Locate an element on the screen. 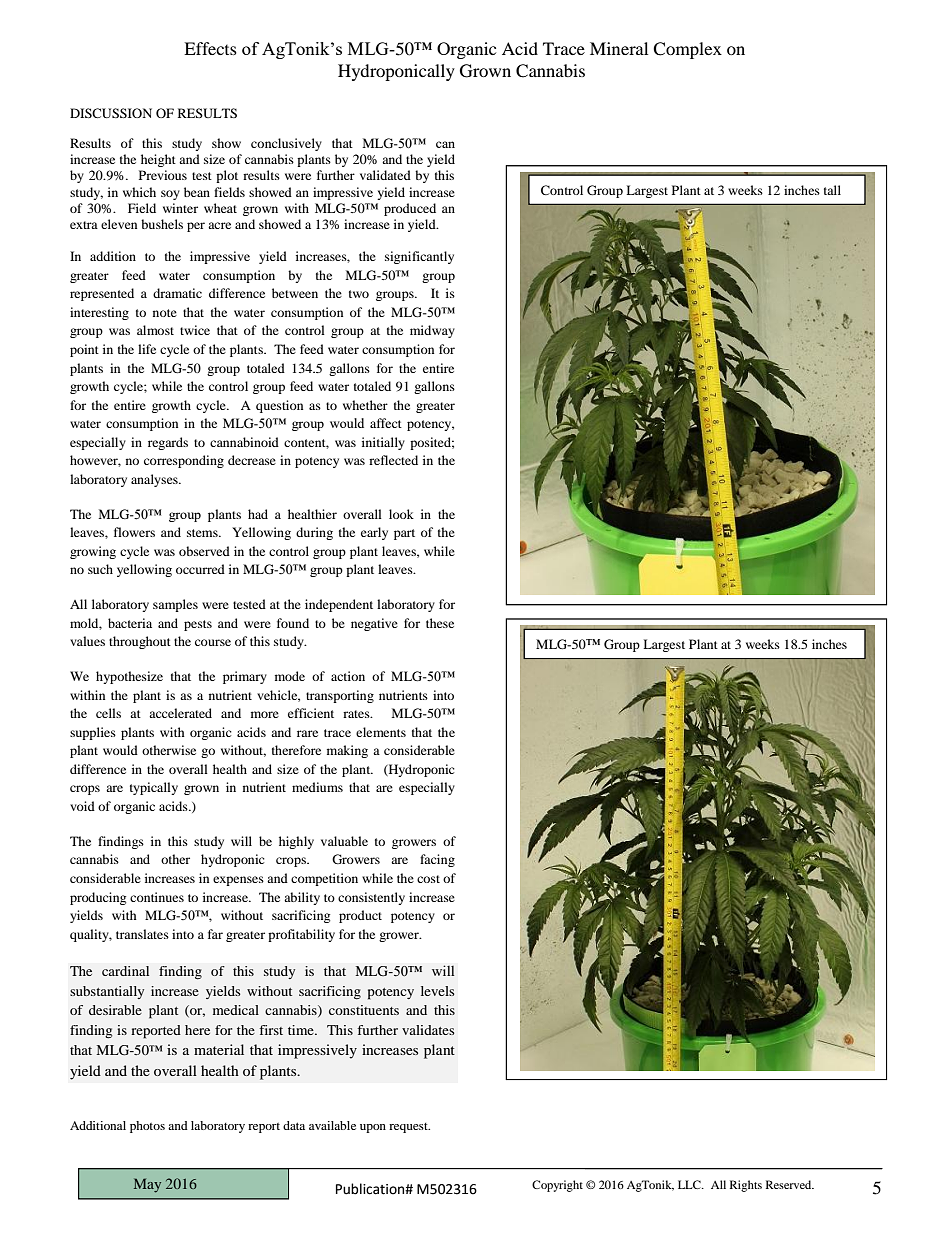 Image resolution: width=952 pixels, height=1233 pixels. facing is located at coordinates (437, 860).
